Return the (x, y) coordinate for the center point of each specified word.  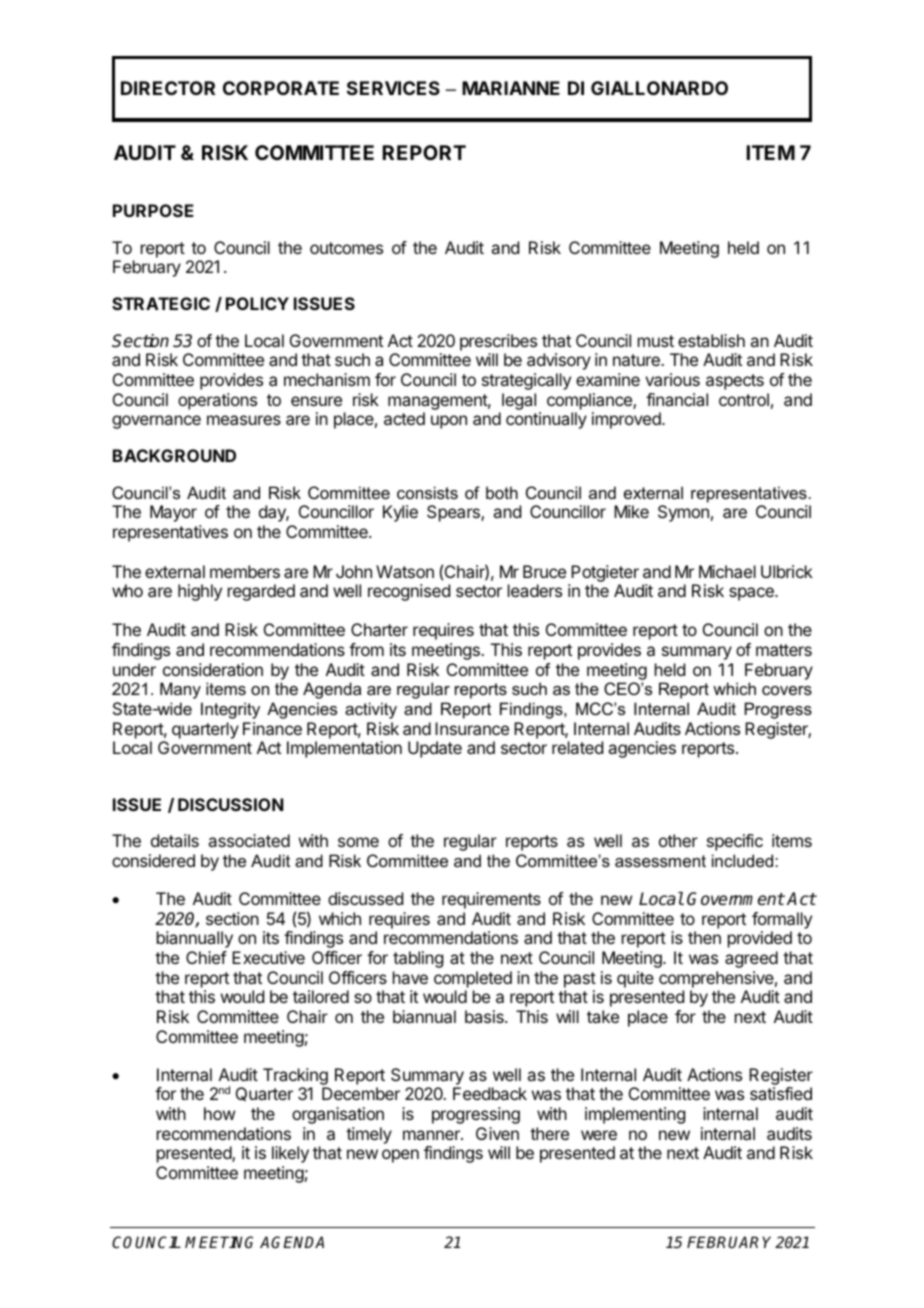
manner (432, 1135)
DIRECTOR (168, 88)
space (752, 594)
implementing (635, 1115)
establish (711, 340)
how (219, 1113)
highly (200, 592)
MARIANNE (511, 88)
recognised (409, 592)
